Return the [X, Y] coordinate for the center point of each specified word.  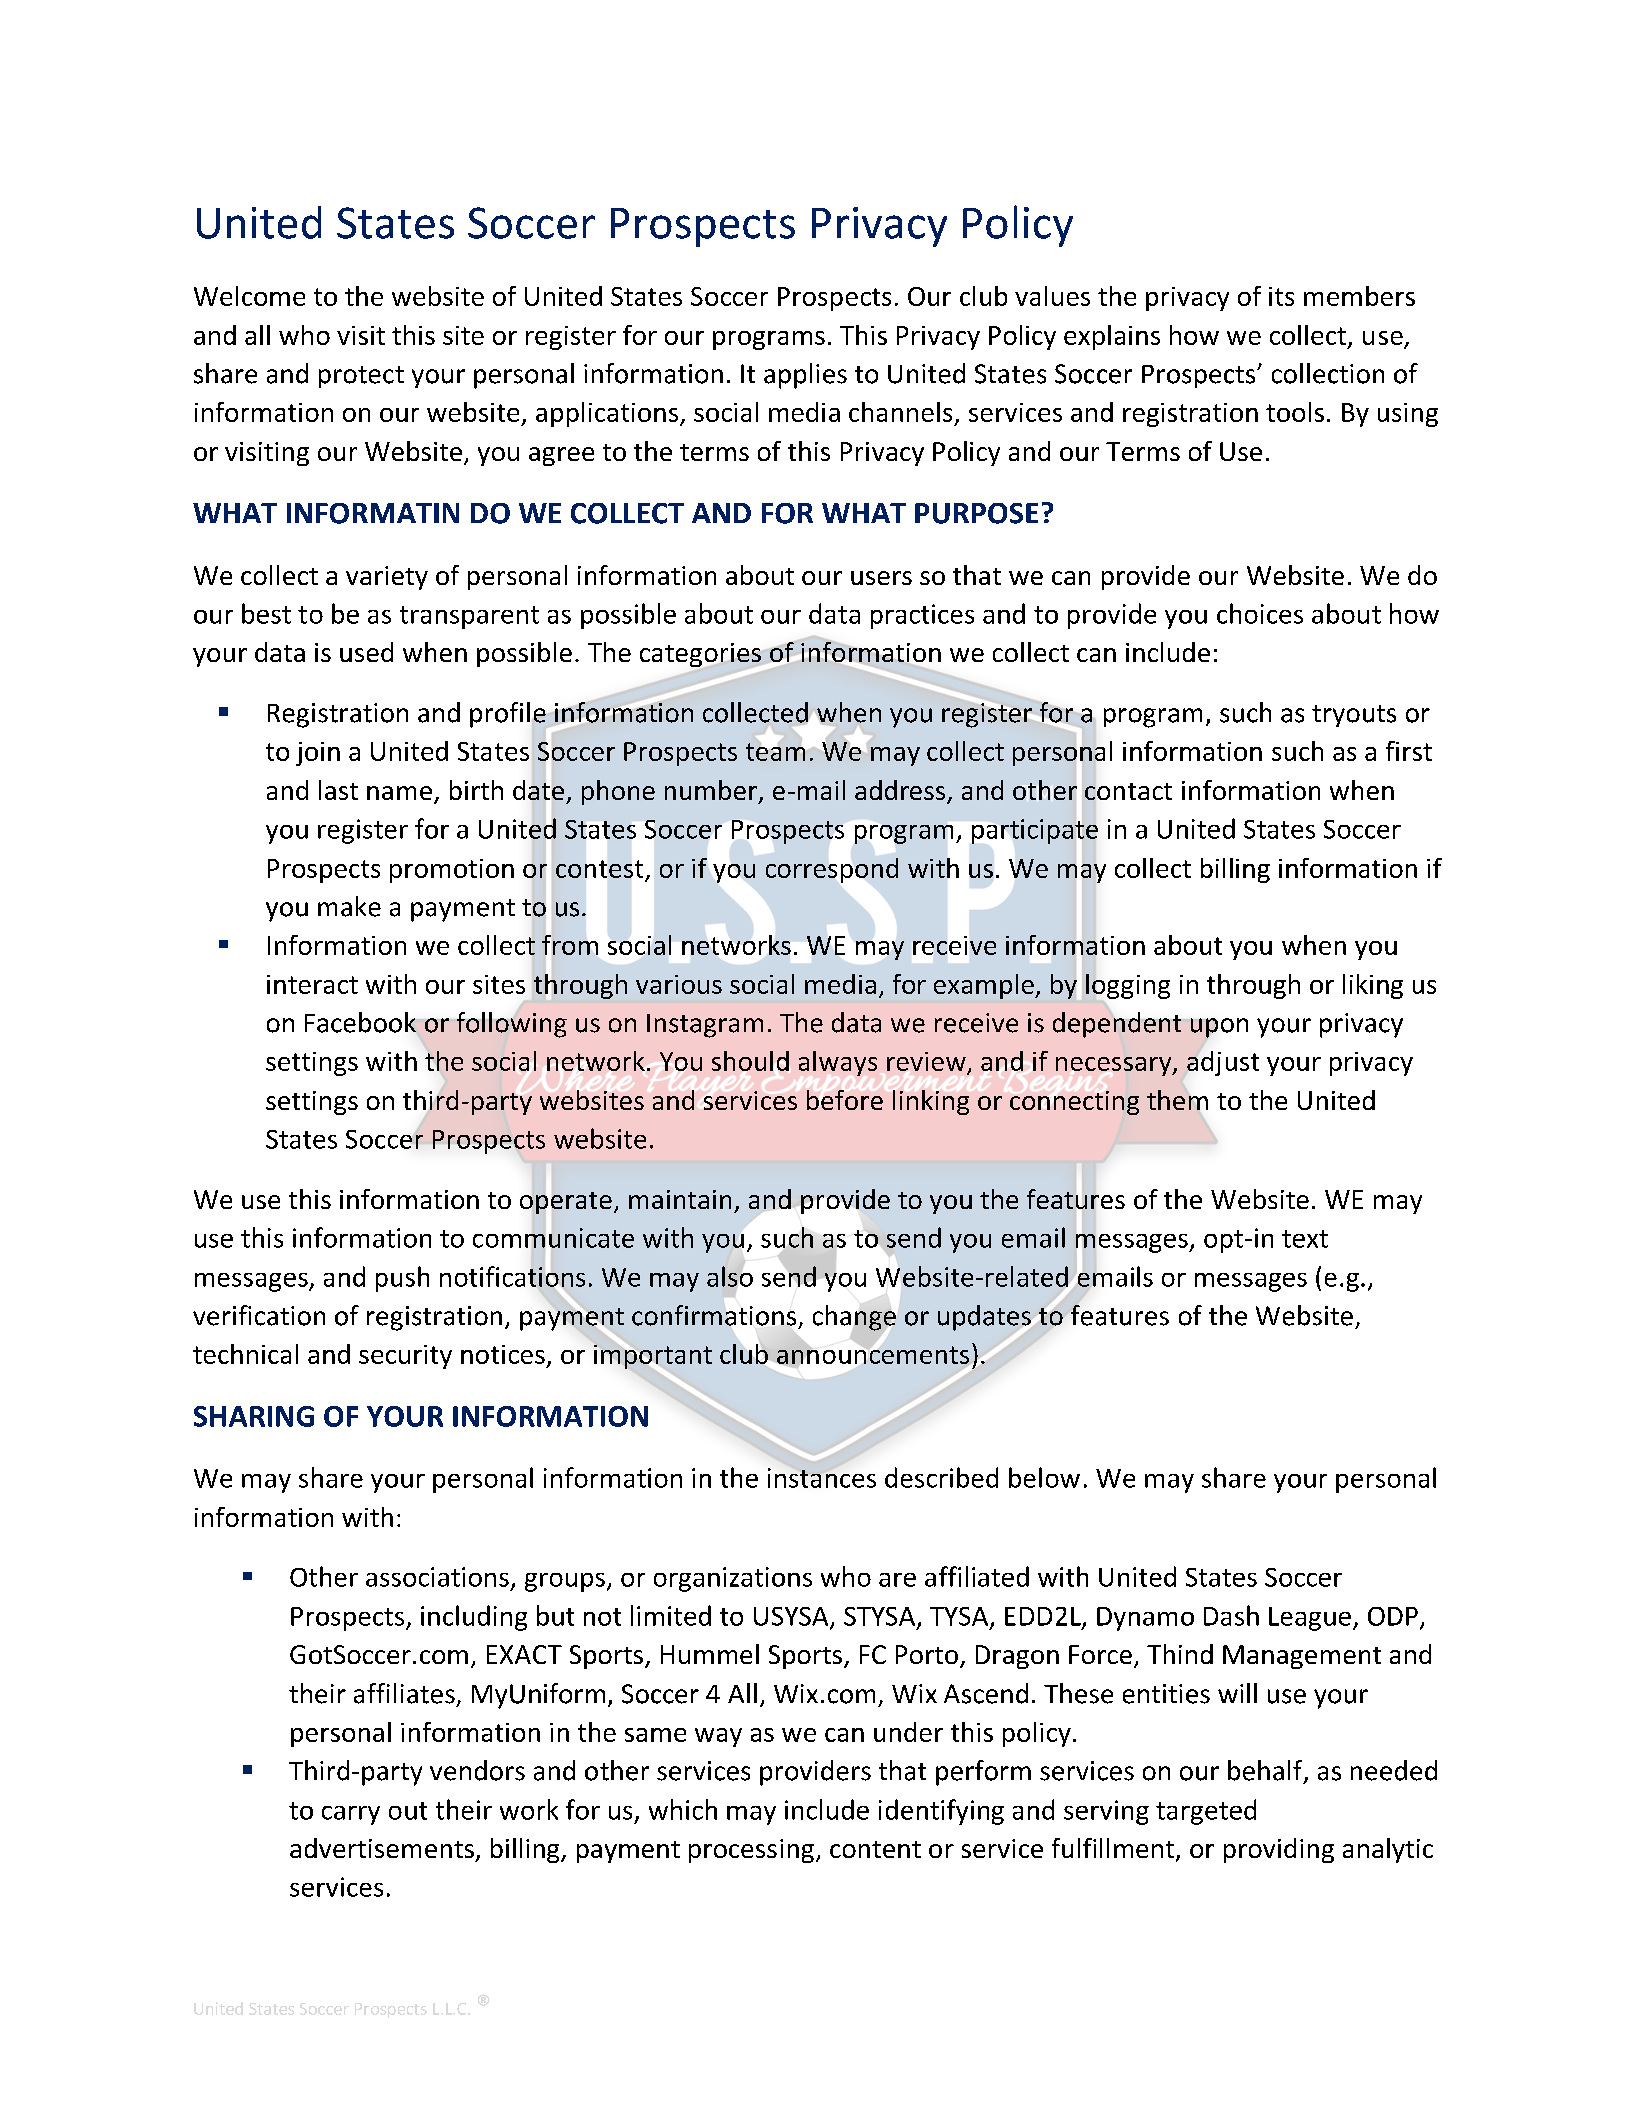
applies [805, 376]
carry [351, 1815]
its [1281, 296]
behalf [1266, 1771]
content [875, 1849]
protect [361, 377]
